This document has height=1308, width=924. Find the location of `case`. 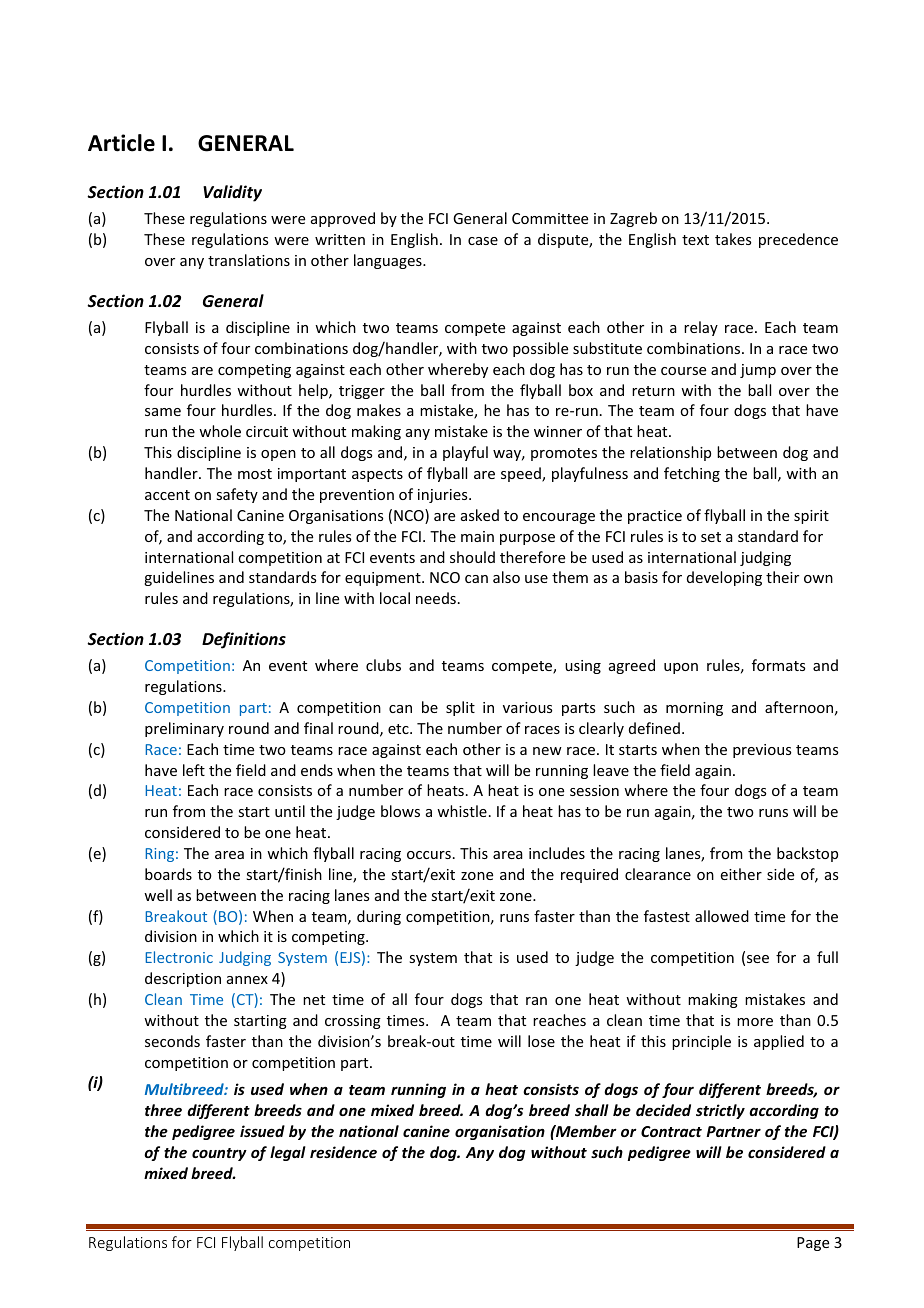

case is located at coordinates (483, 241).
